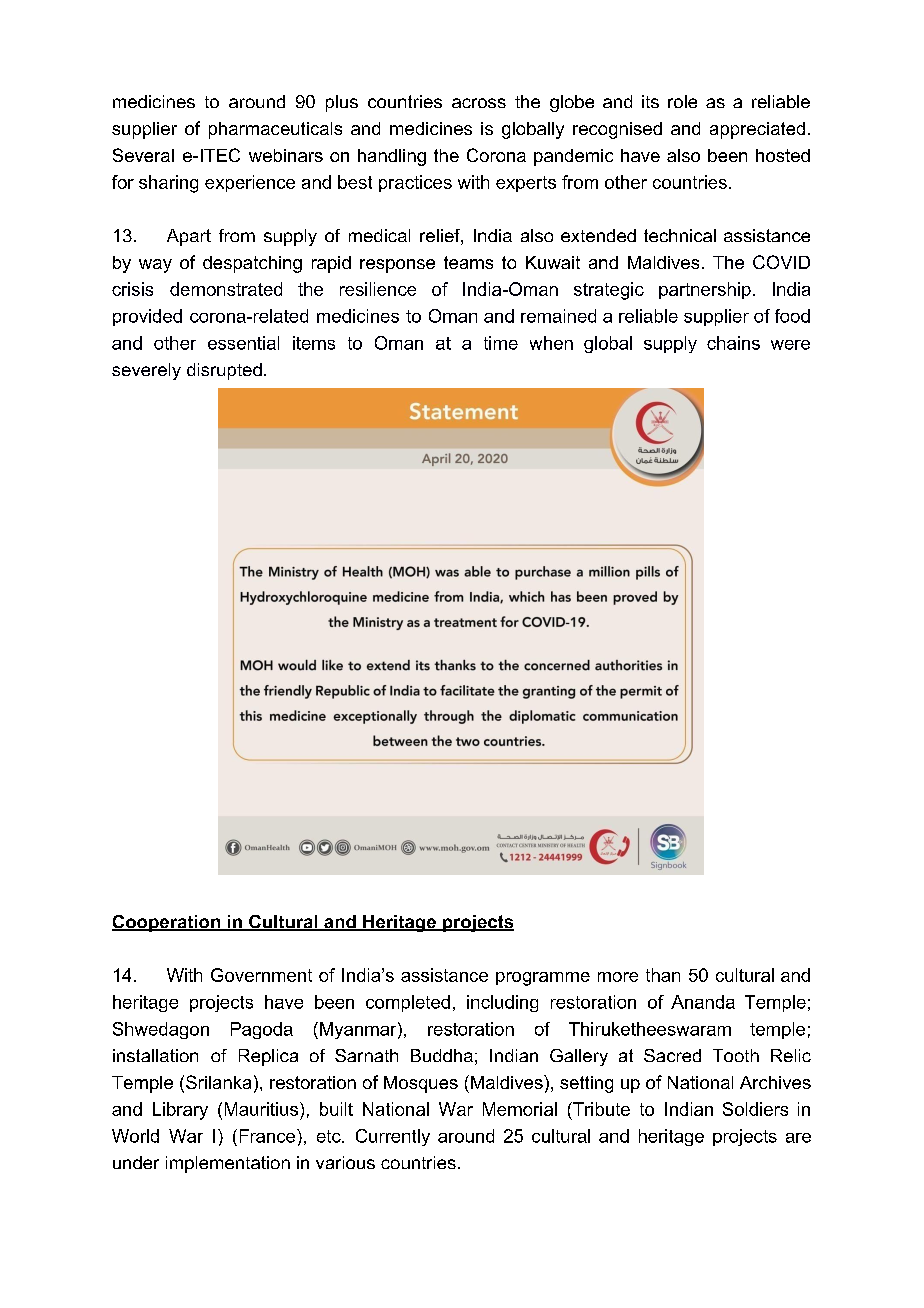  I want to click on time, so click(501, 343).
